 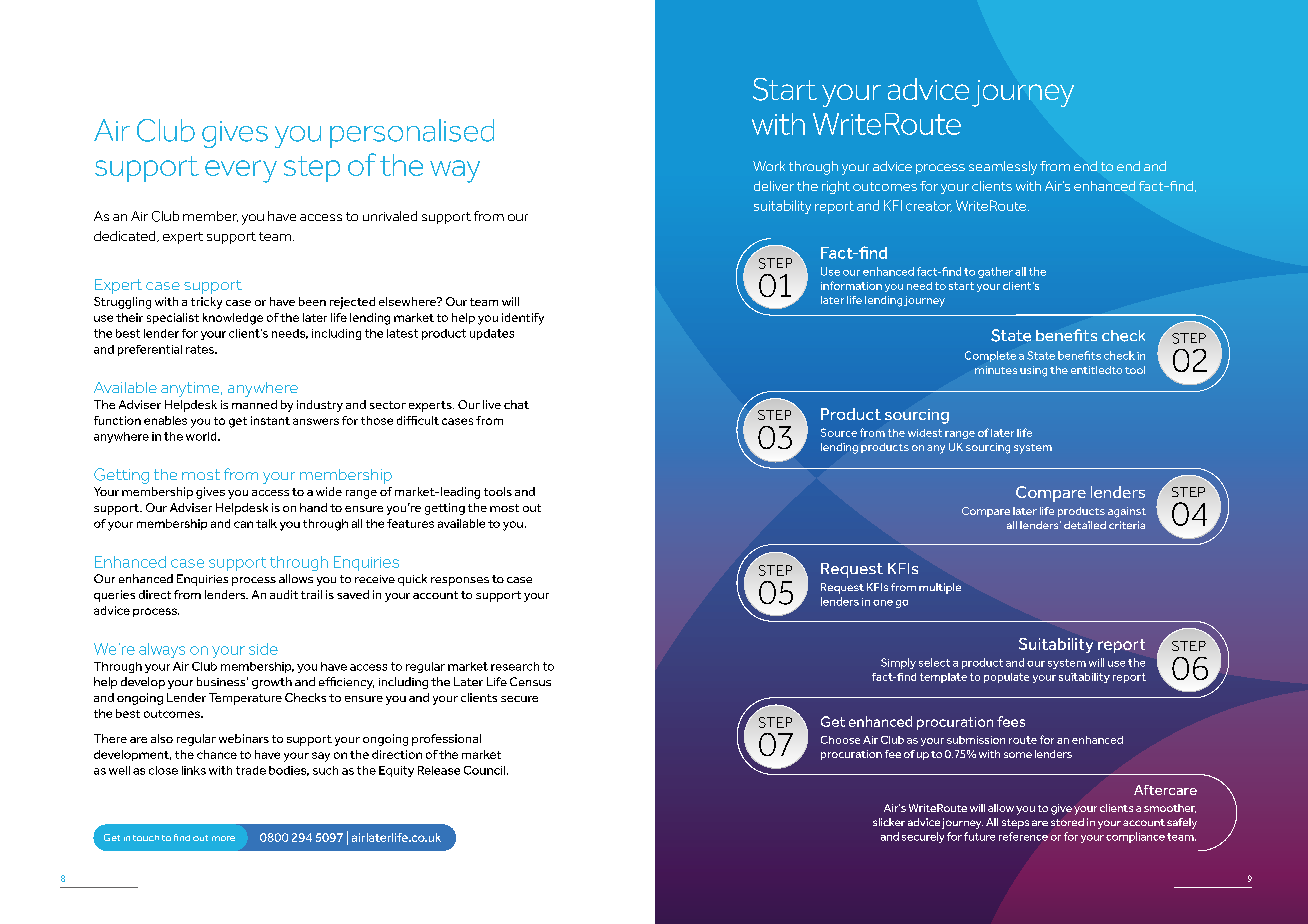 I want to click on Council, so click(x=486, y=770).
